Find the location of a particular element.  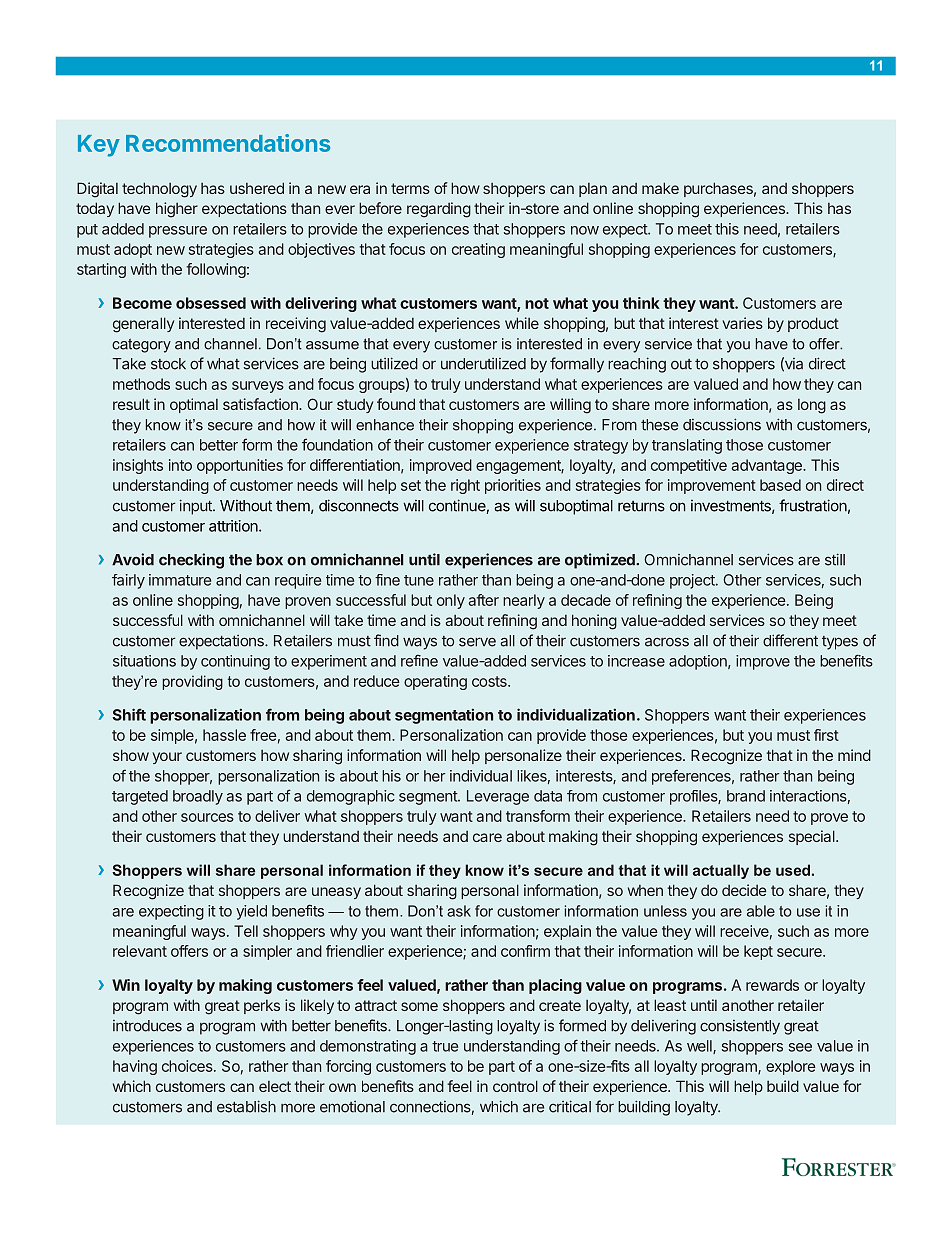

explore is located at coordinates (791, 1067).
